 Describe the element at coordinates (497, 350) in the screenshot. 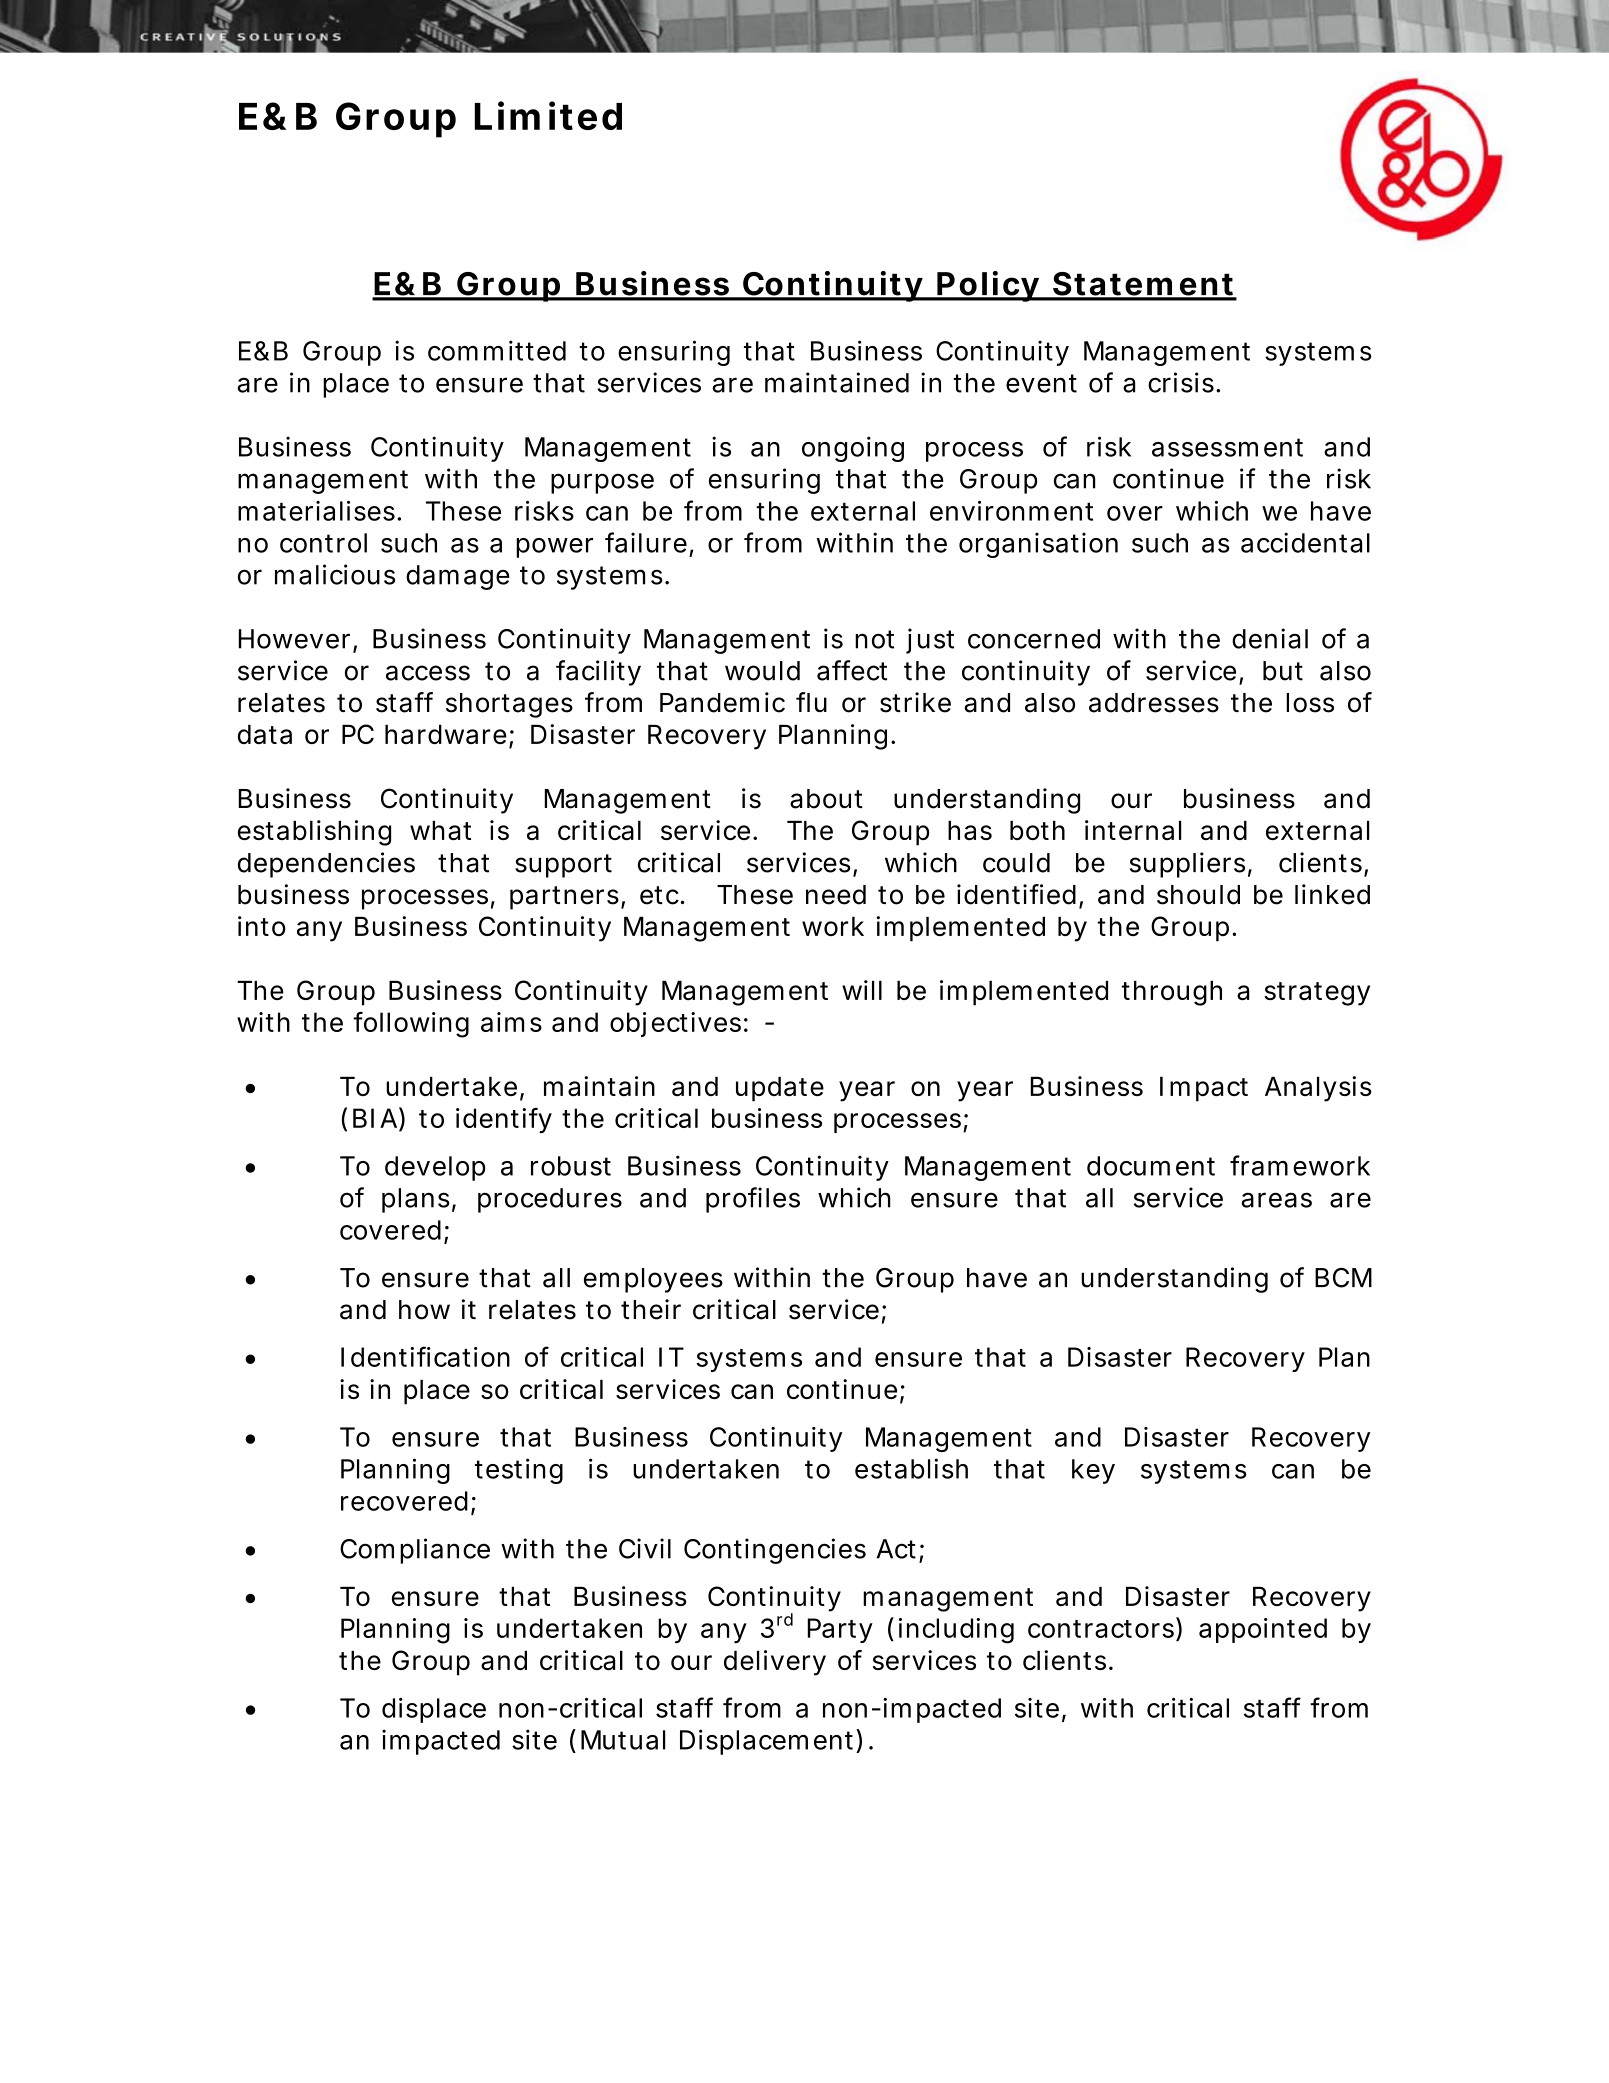

I see `committed` at that location.
